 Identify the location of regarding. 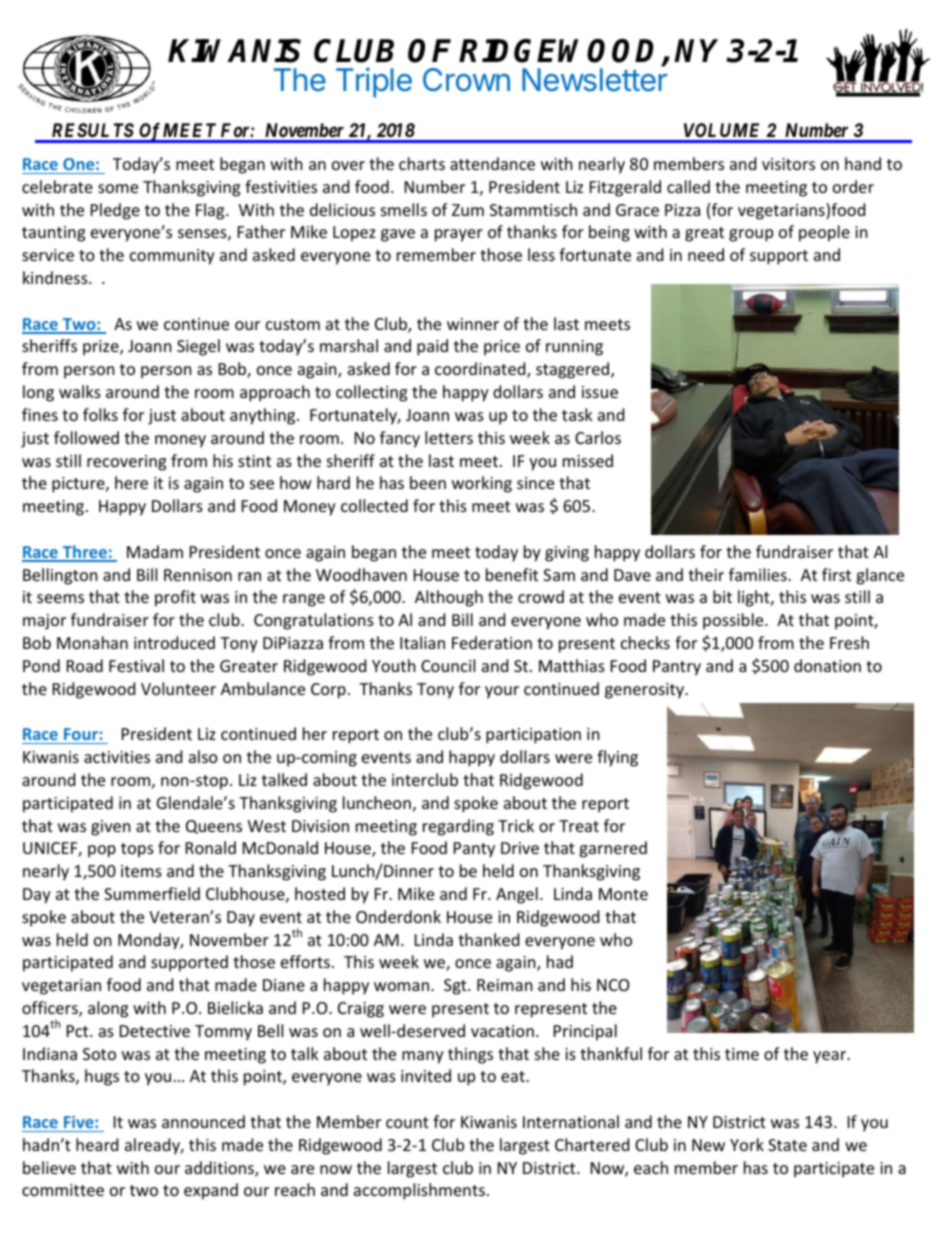
(458, 827).
